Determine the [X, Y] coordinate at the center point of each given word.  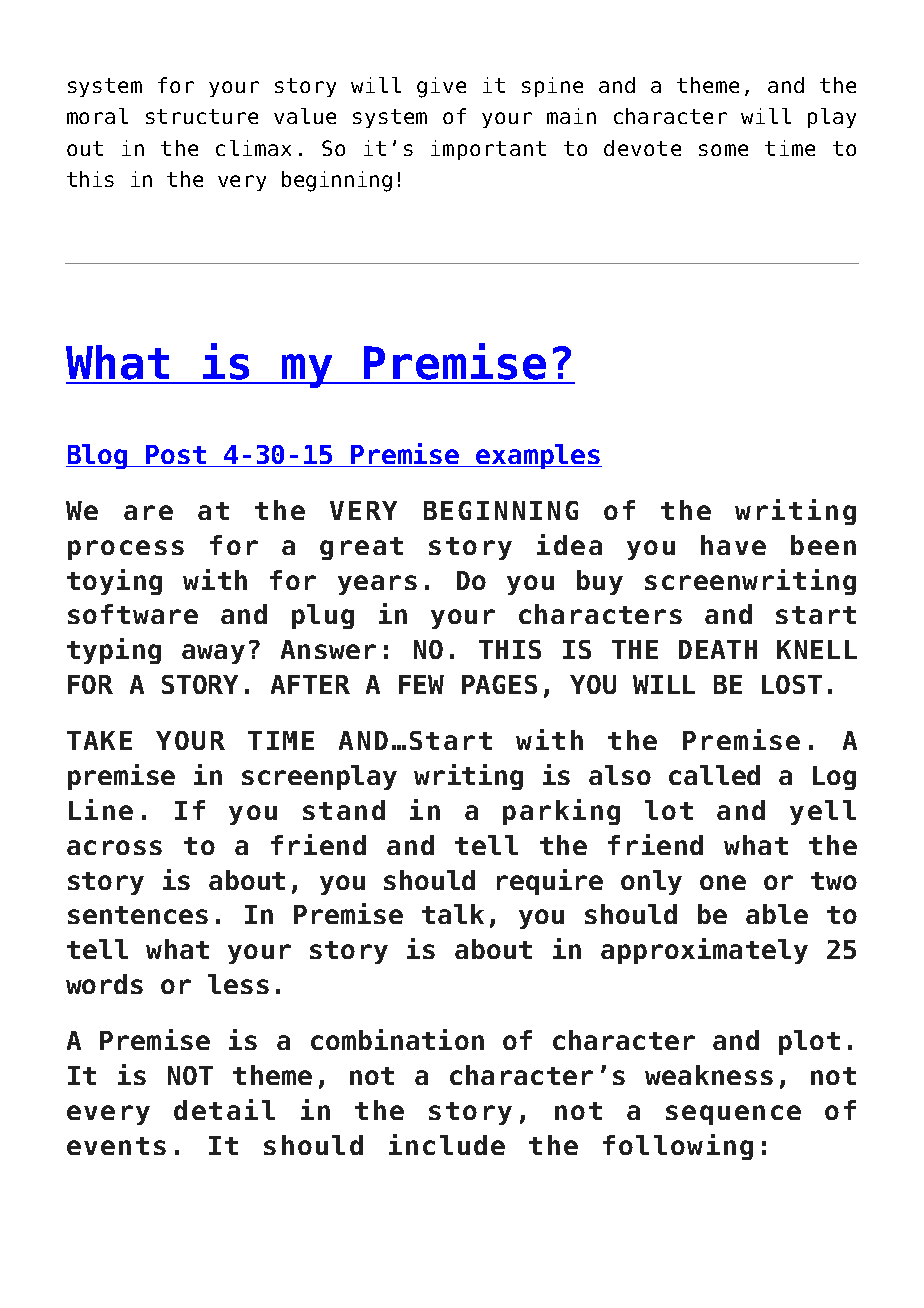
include [447, 1144]
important [488, 150]
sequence [733, 1115]
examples [538, 456]
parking [561, 812]
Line [101, 809]
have [733, 545]
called [714, 775]
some [723, 150]
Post [176, 456]
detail [224, 1109]
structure [202, 116]
